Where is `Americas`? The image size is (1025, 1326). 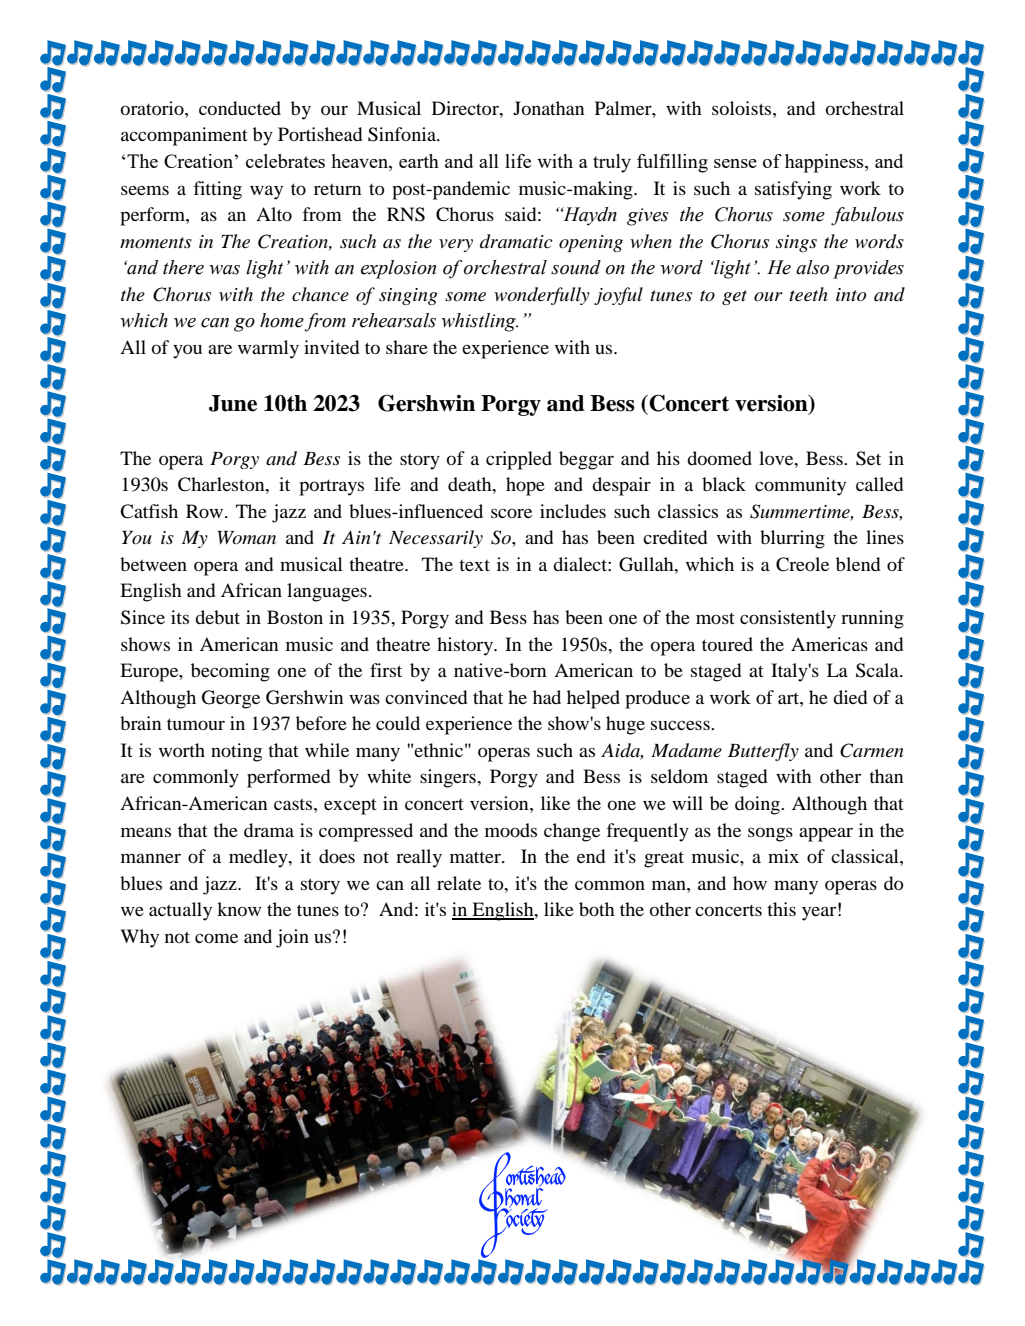
Americas is located at coordinates (829, 644).
